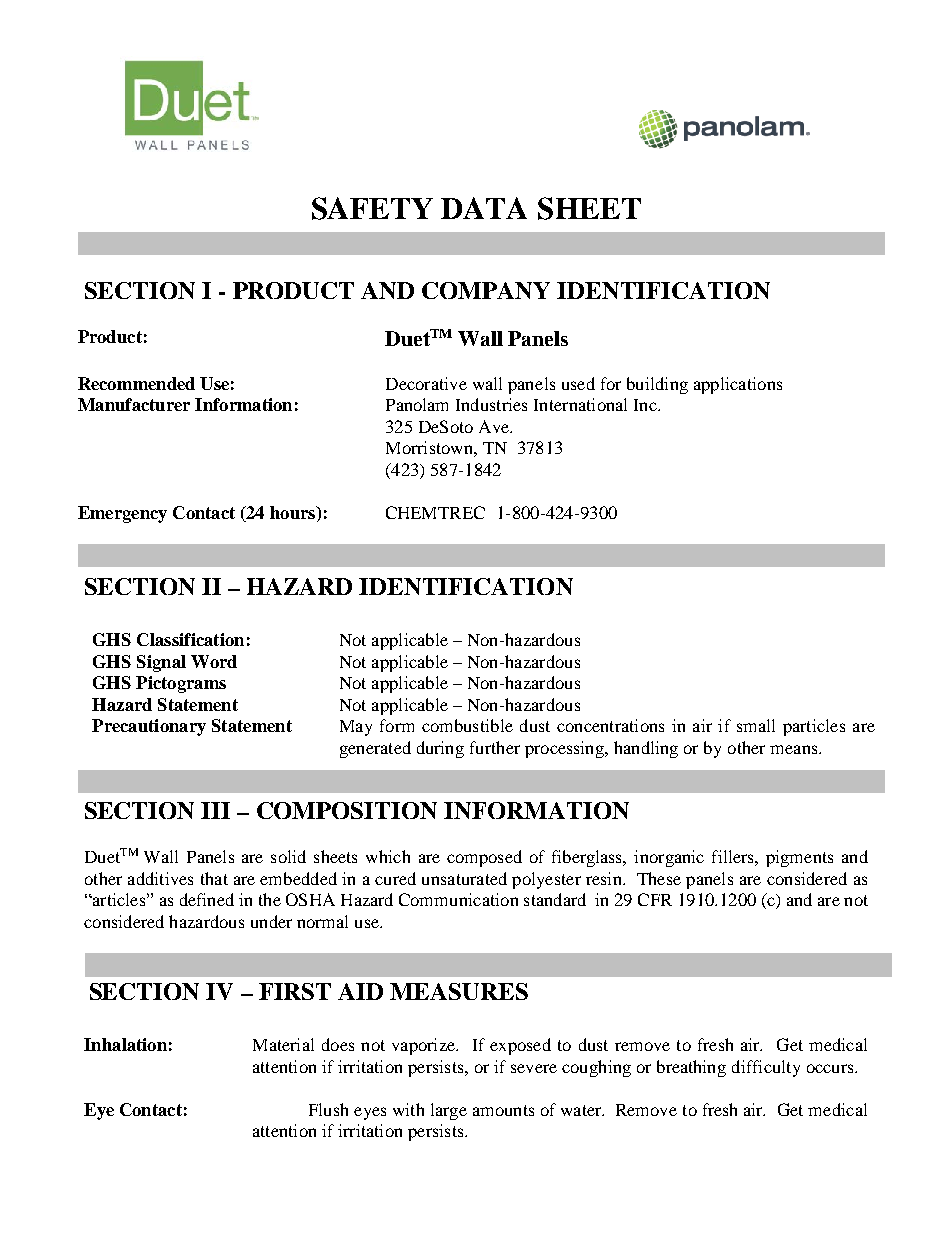  What do you see at coordinates (372, 208) in the screenshot?
I see `SAFETY` at bounding box center [372, 208].
